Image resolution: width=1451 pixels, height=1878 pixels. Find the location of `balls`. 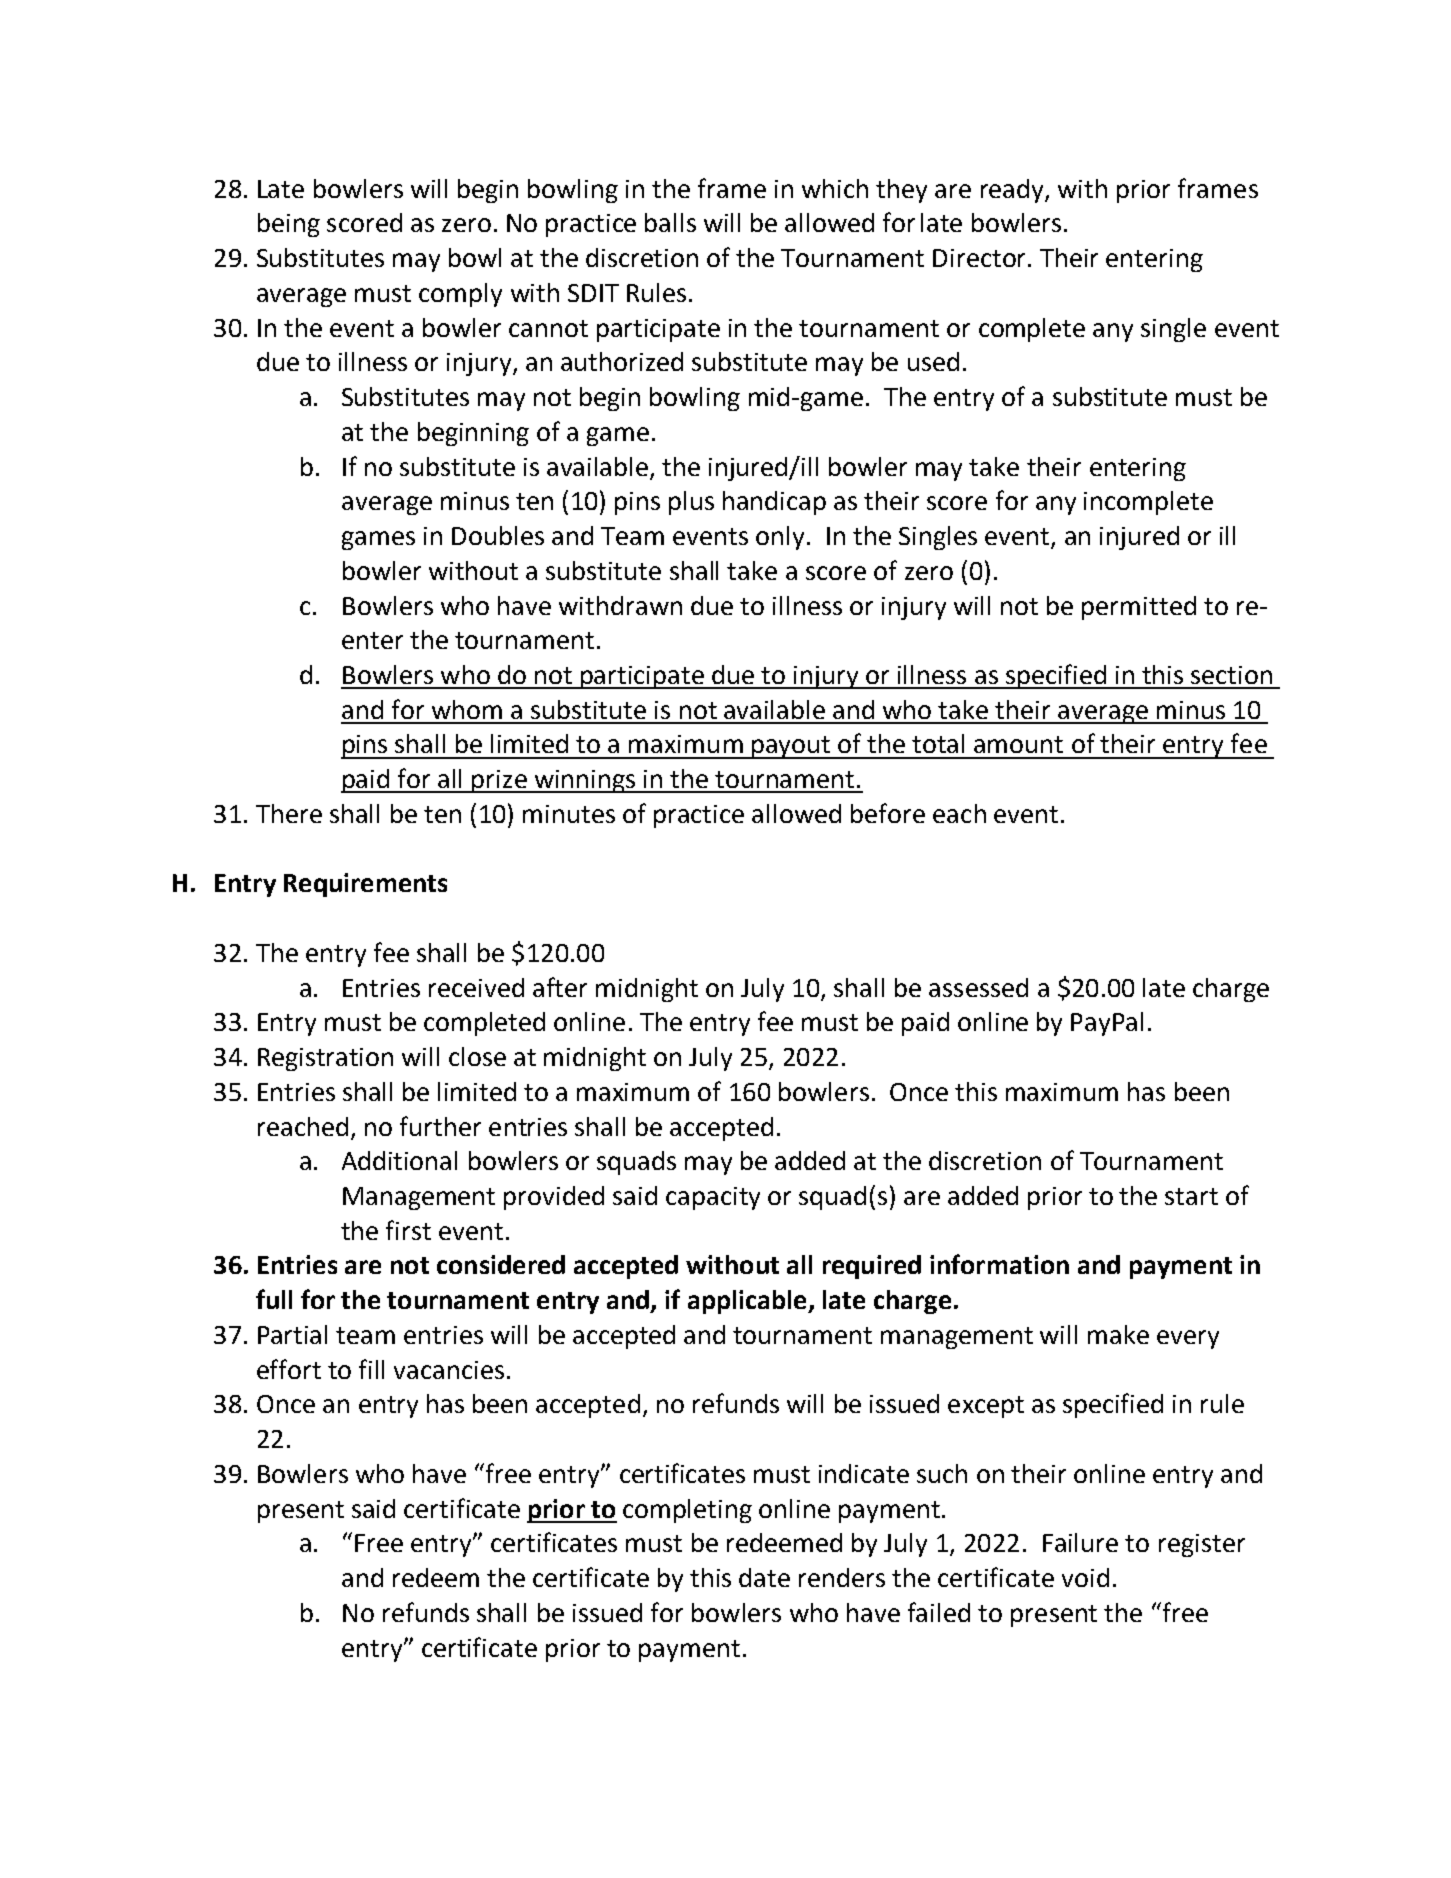

balls is located at coordinates (670, 222).
